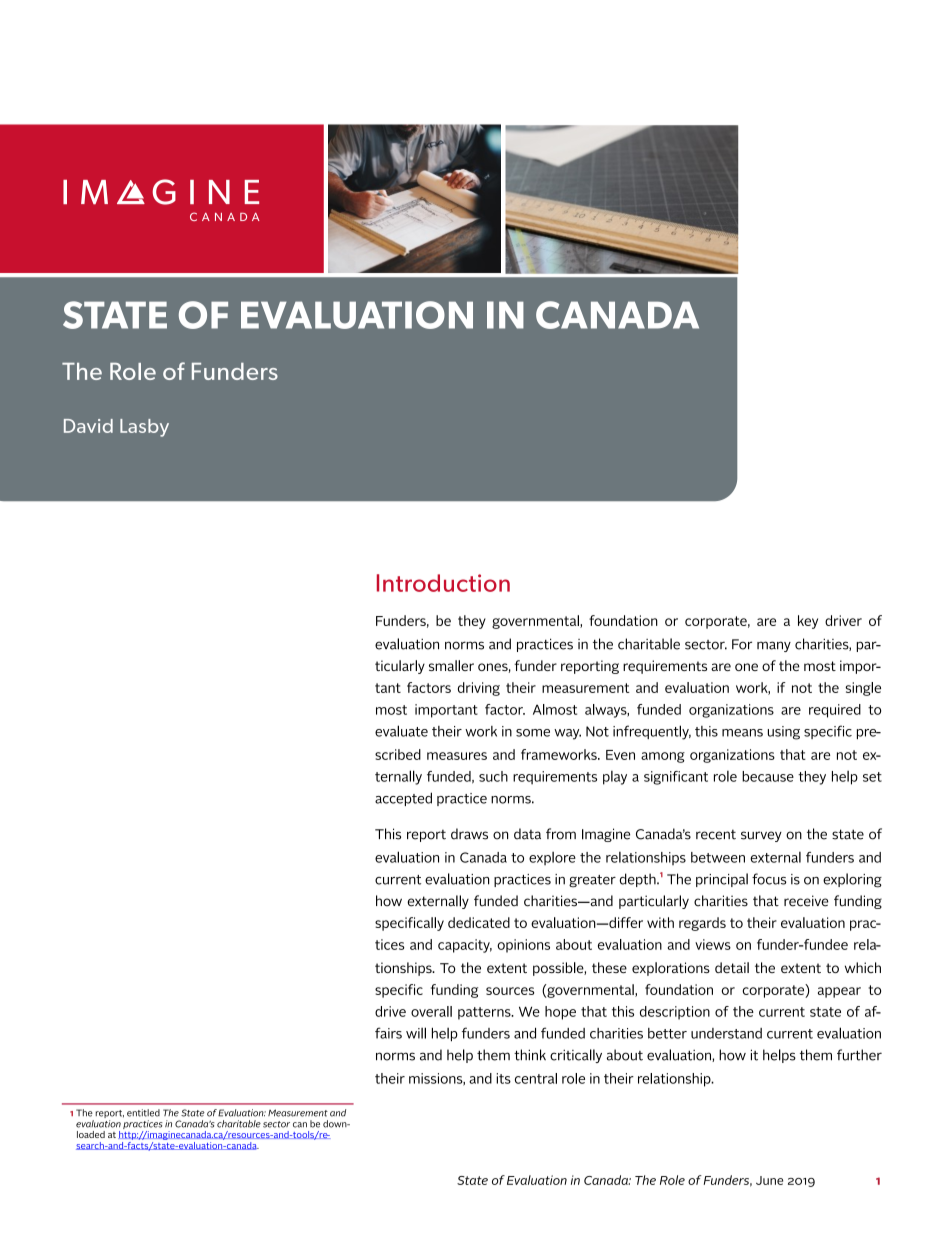  I want to click on driving, so click(479, 689).
